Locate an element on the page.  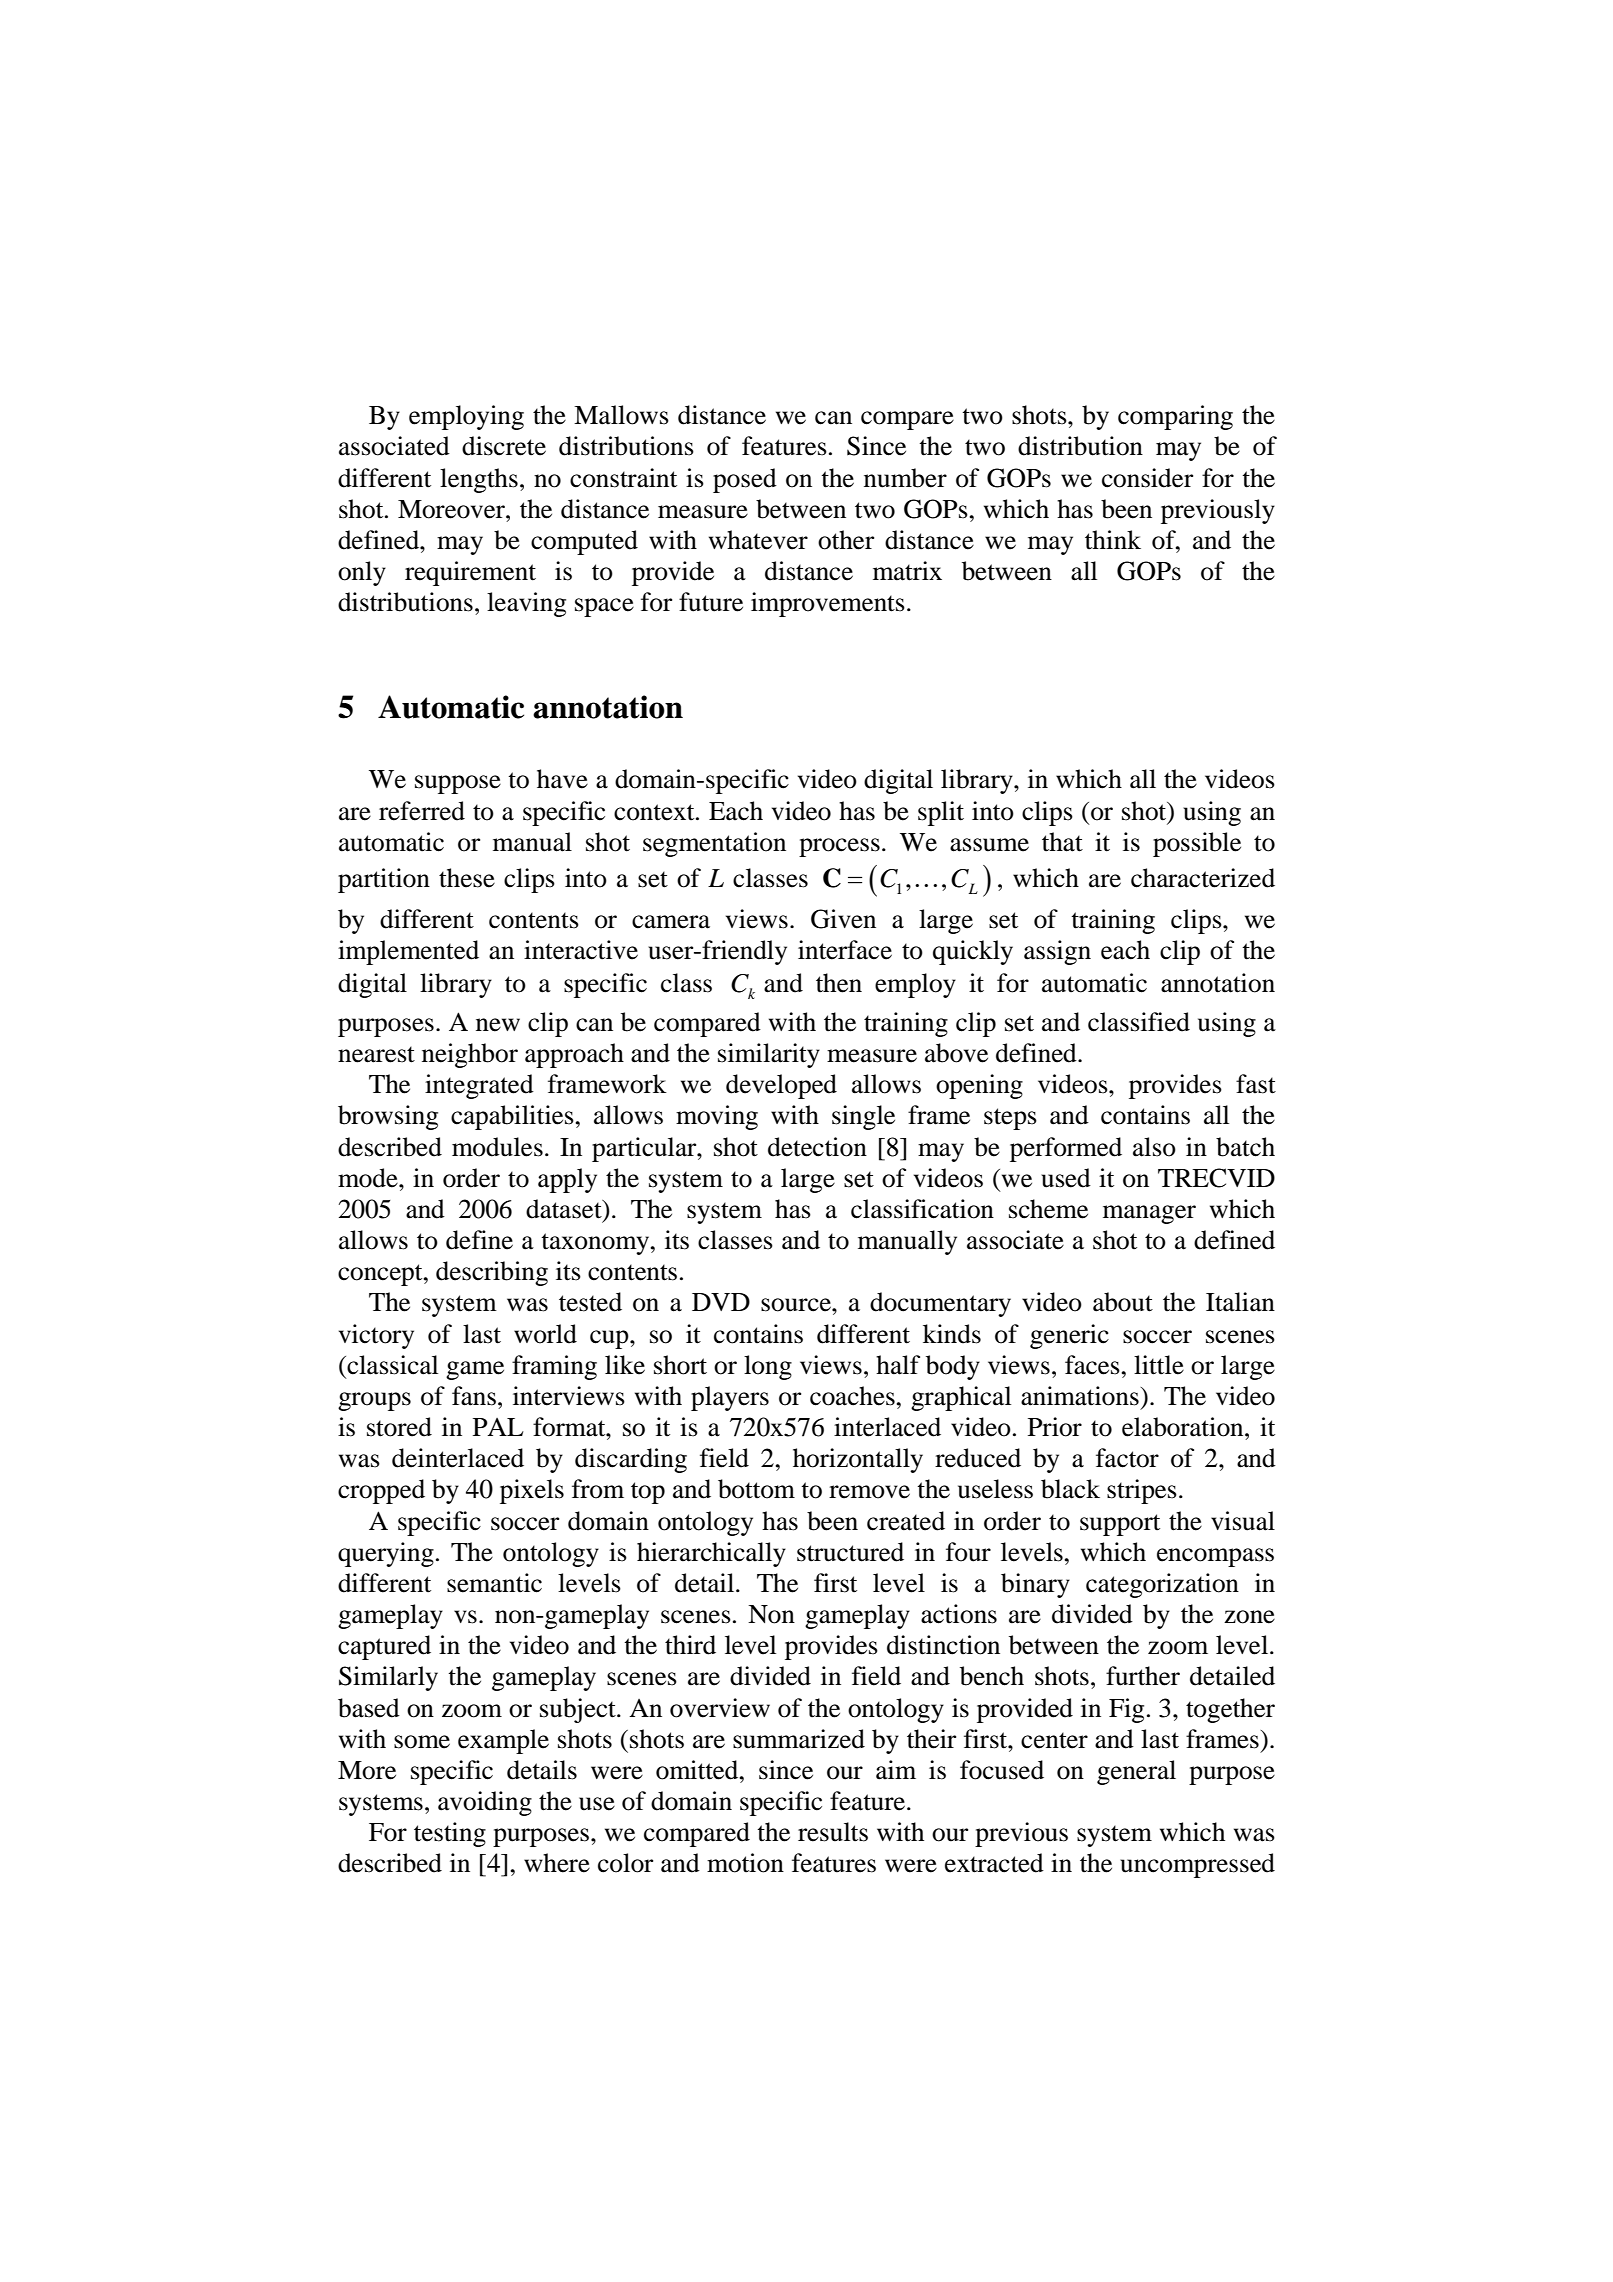
detection is located at coordinates (817, 1147).
